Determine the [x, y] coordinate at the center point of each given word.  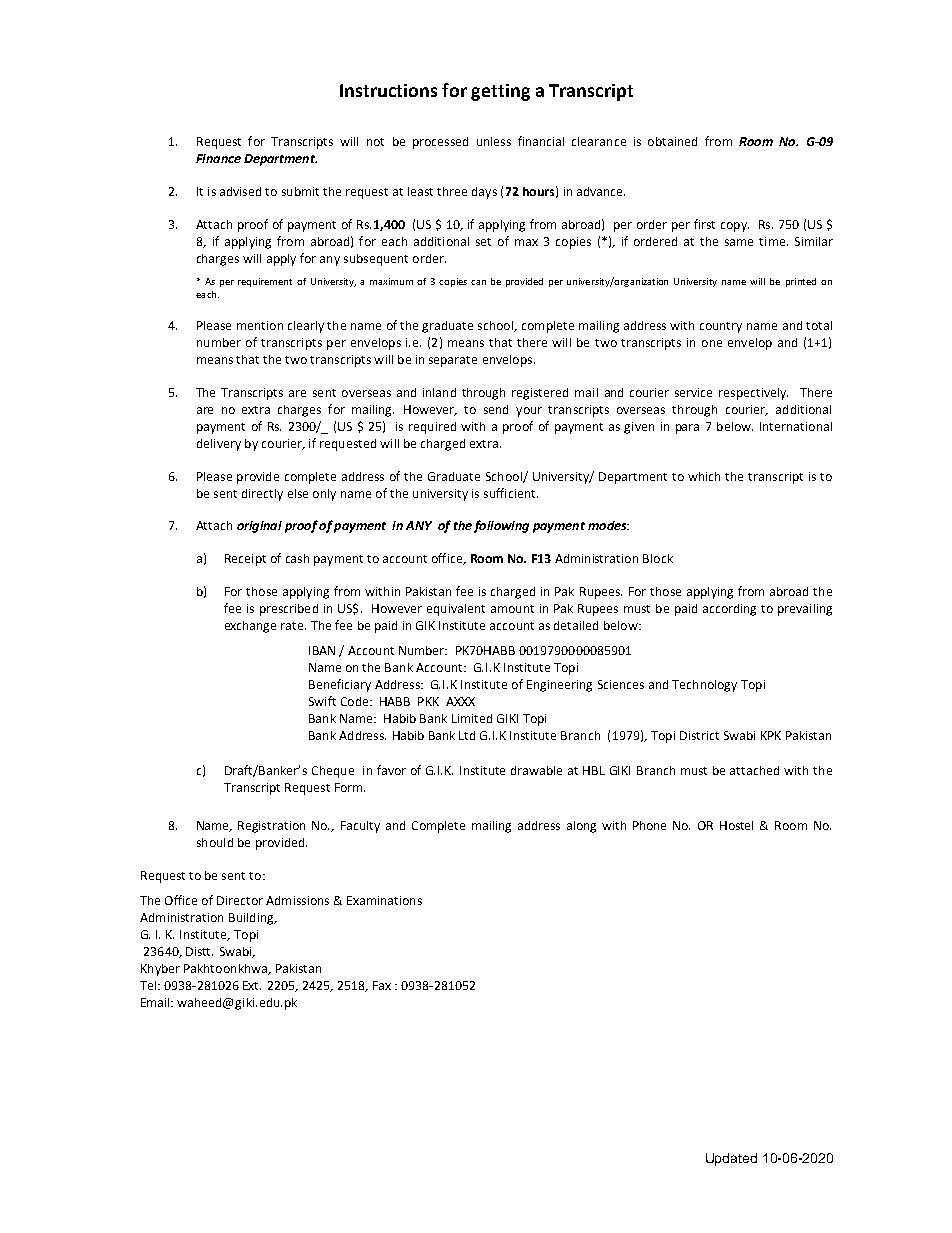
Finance [218, 158]
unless [494, 141]
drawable [536, 770]
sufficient [511, 493]
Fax [382, 985]
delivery [219, 445]
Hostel [736, 825]
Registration [271, 827]
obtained [672, 141]
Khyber [160, 970]
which [704, 476]
